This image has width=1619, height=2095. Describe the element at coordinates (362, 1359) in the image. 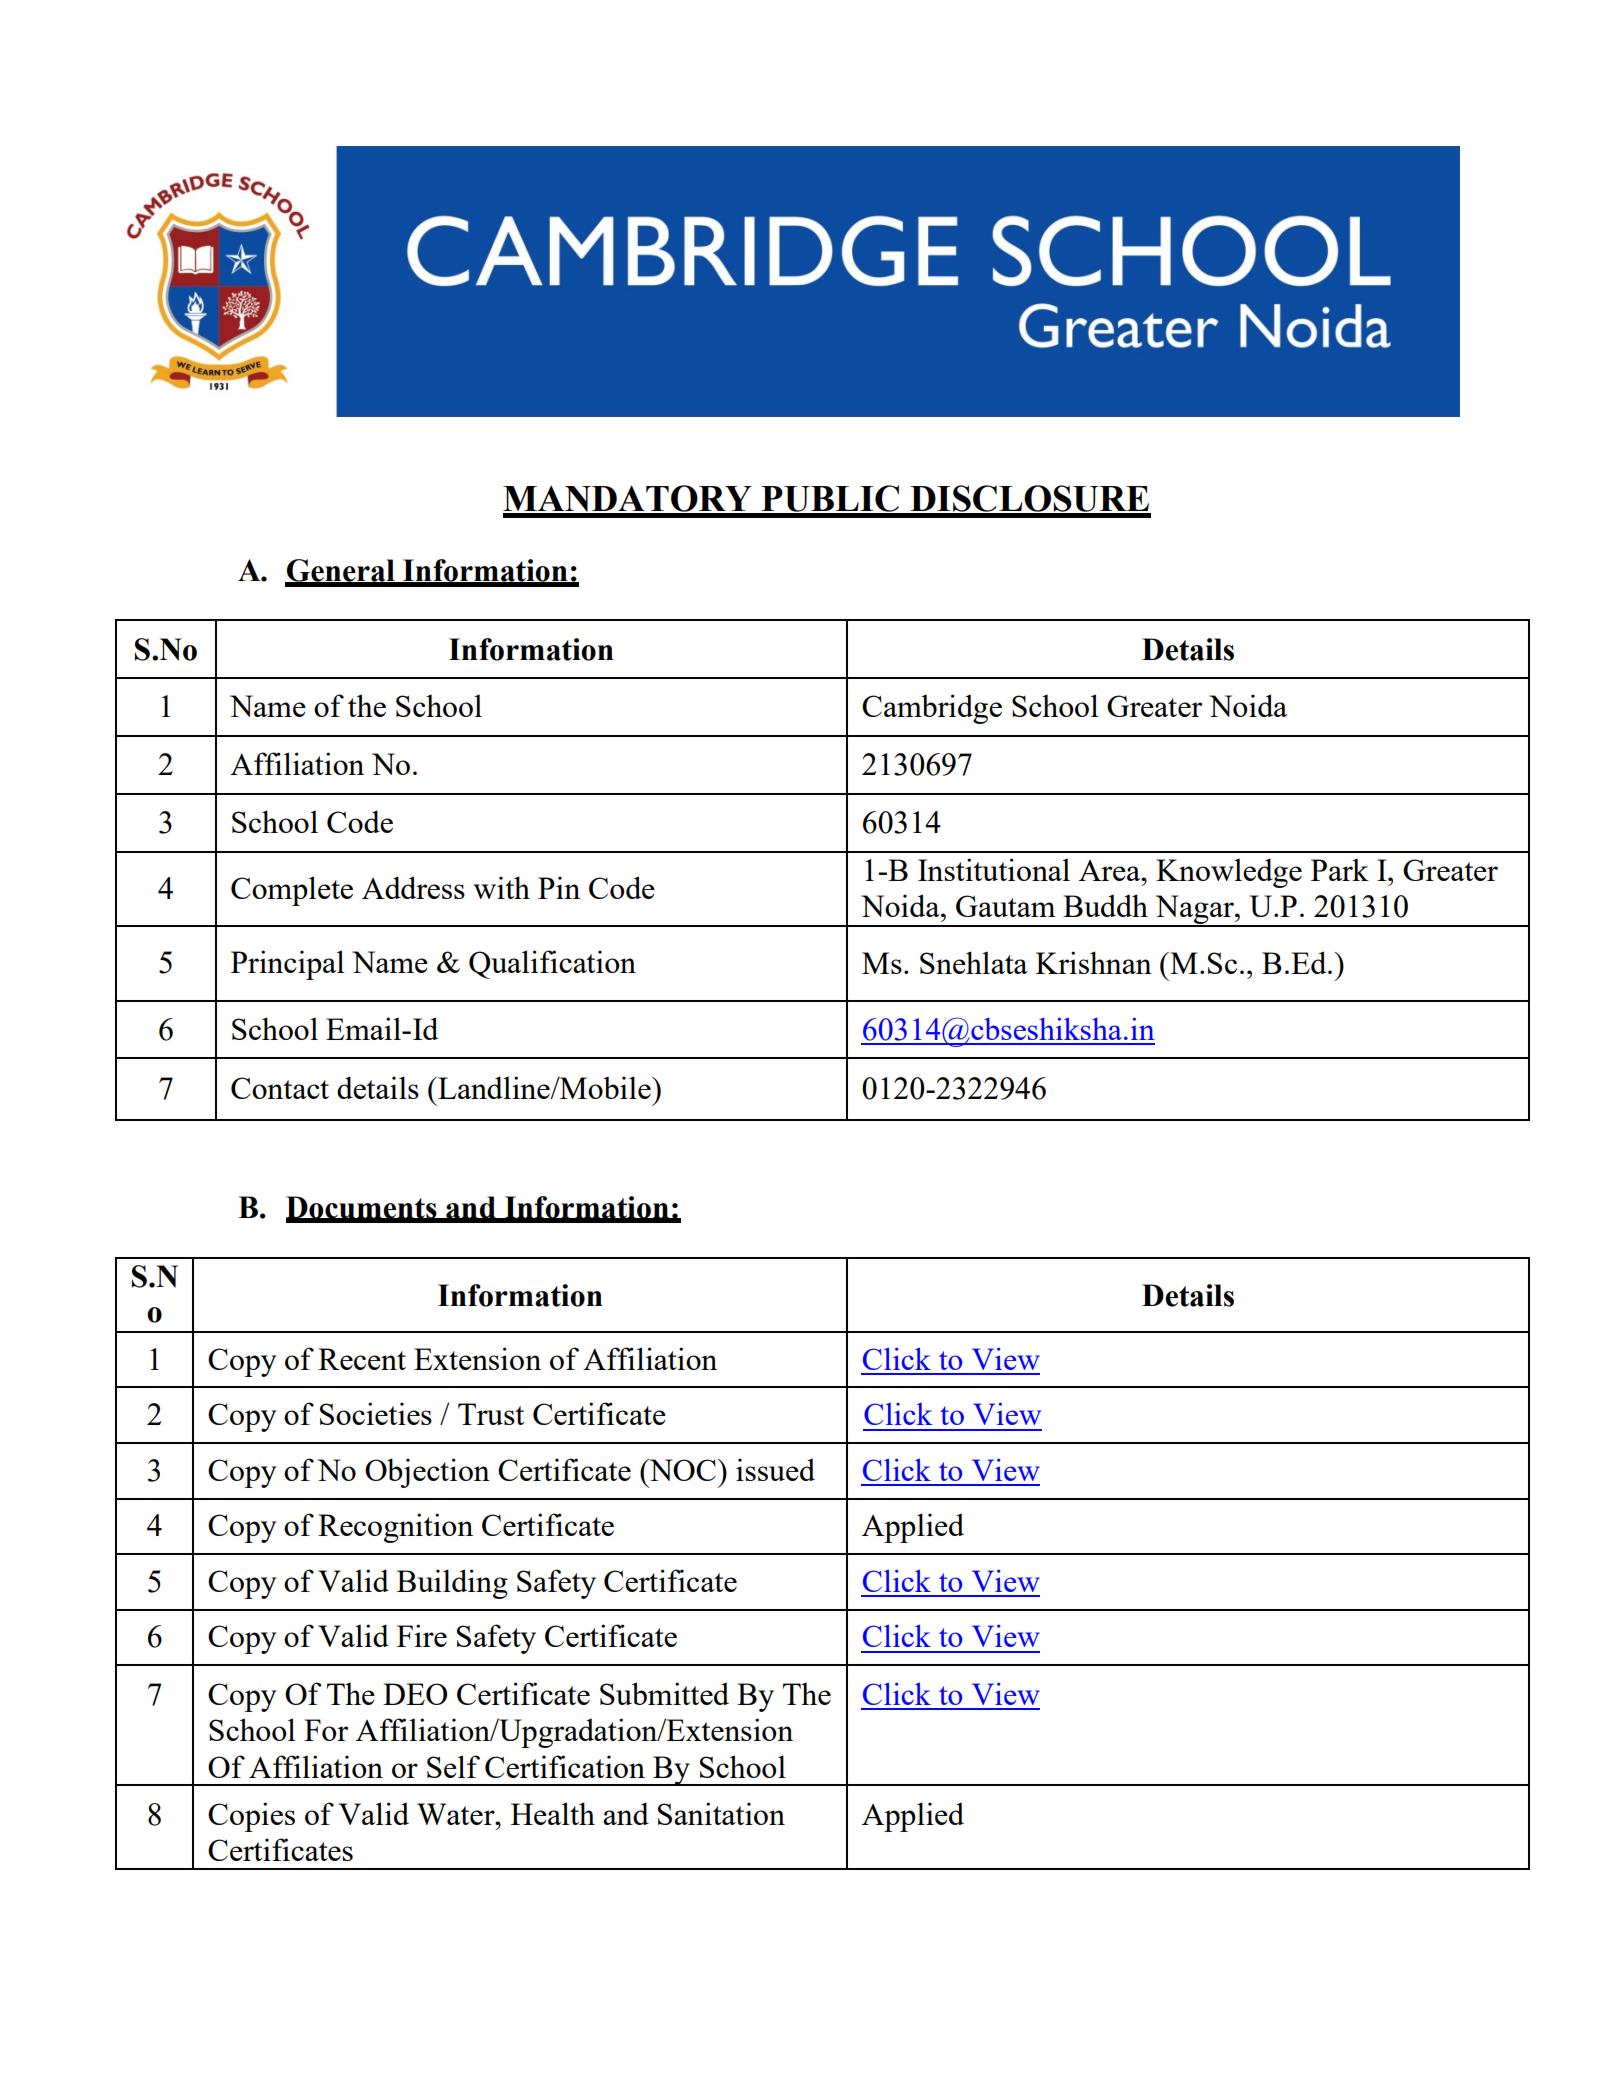

I see `Recent` at that location.
